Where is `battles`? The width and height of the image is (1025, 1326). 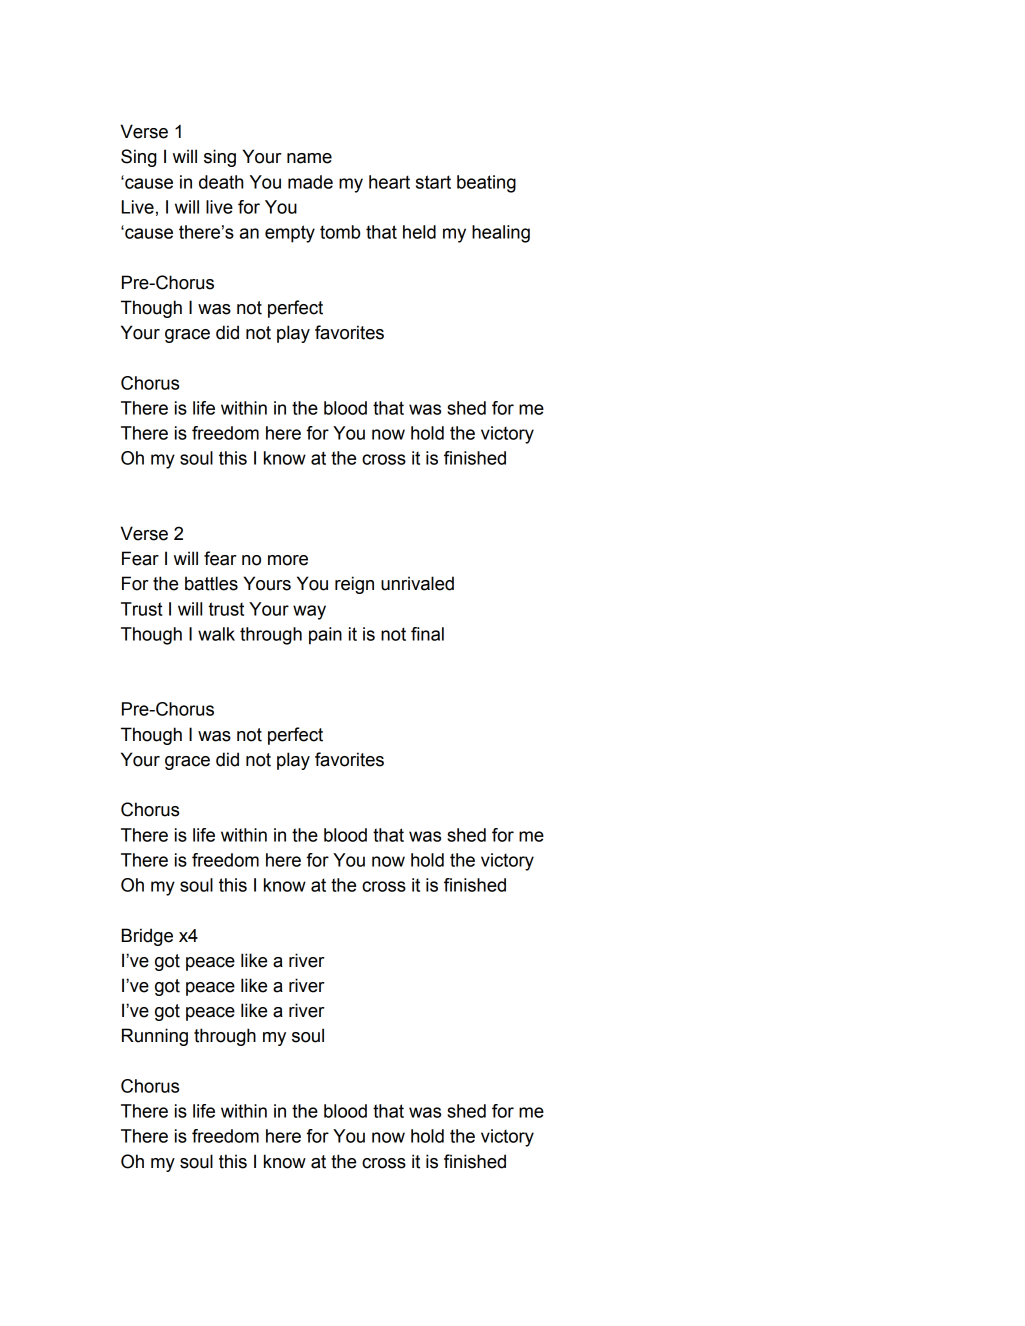
battles is located at coordinates (211, 583).
